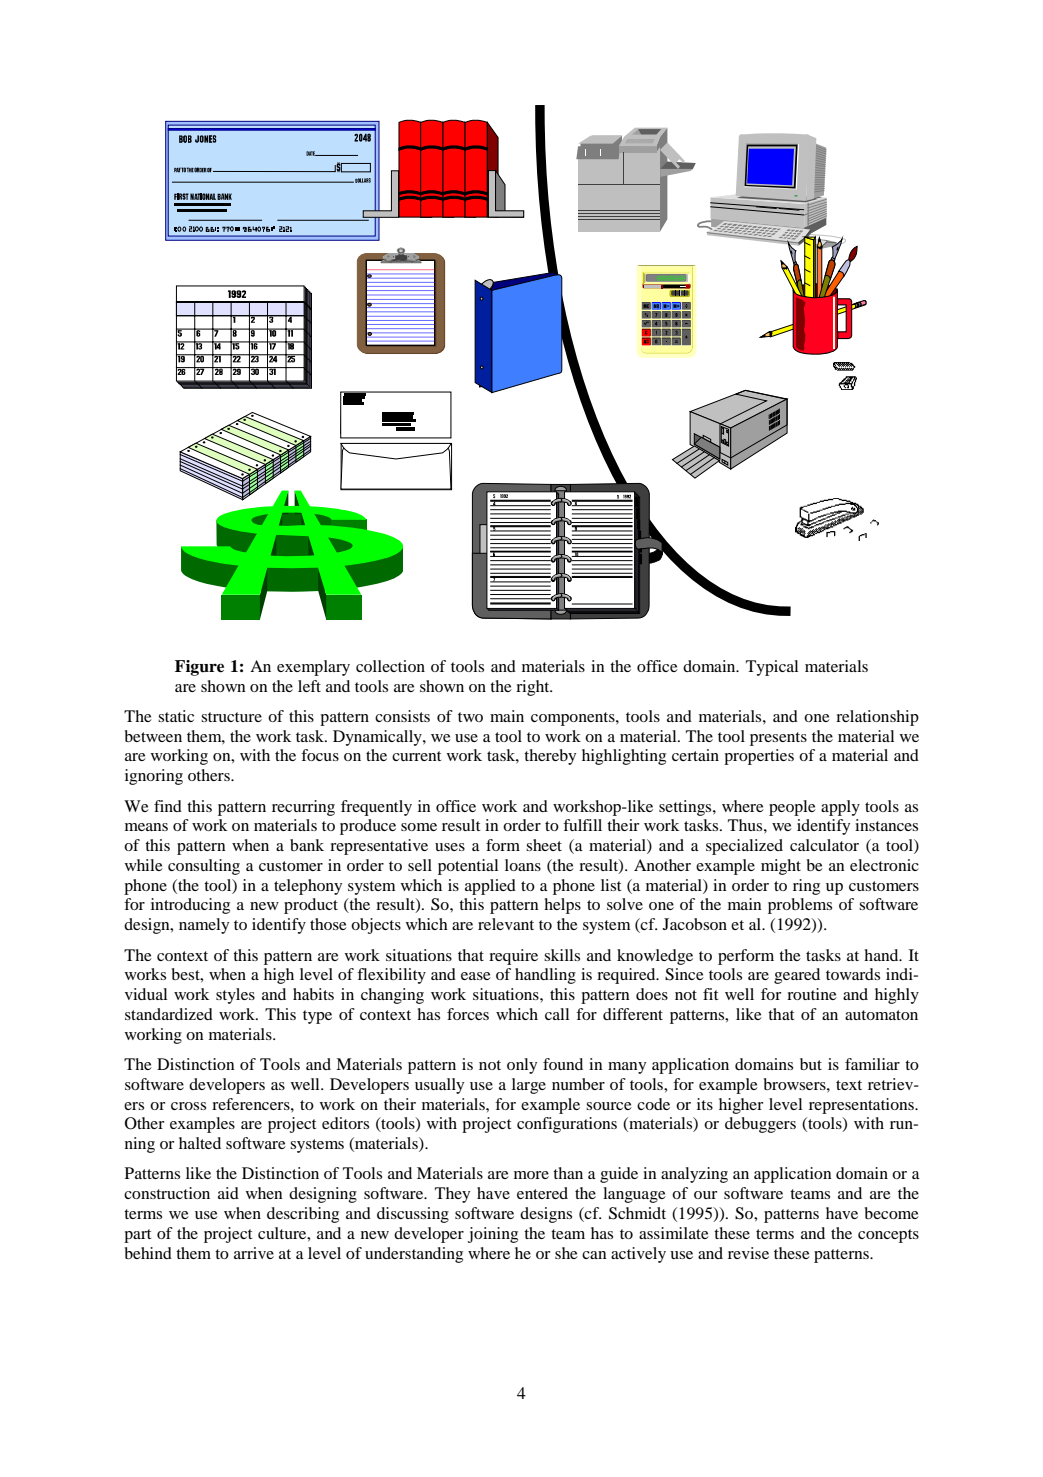 This screenshot has height=1477, width=1043. What do you see at coordinates (169, 1014) in the screenshot?
I see `standardized` at bounding box center [169, 1014].
